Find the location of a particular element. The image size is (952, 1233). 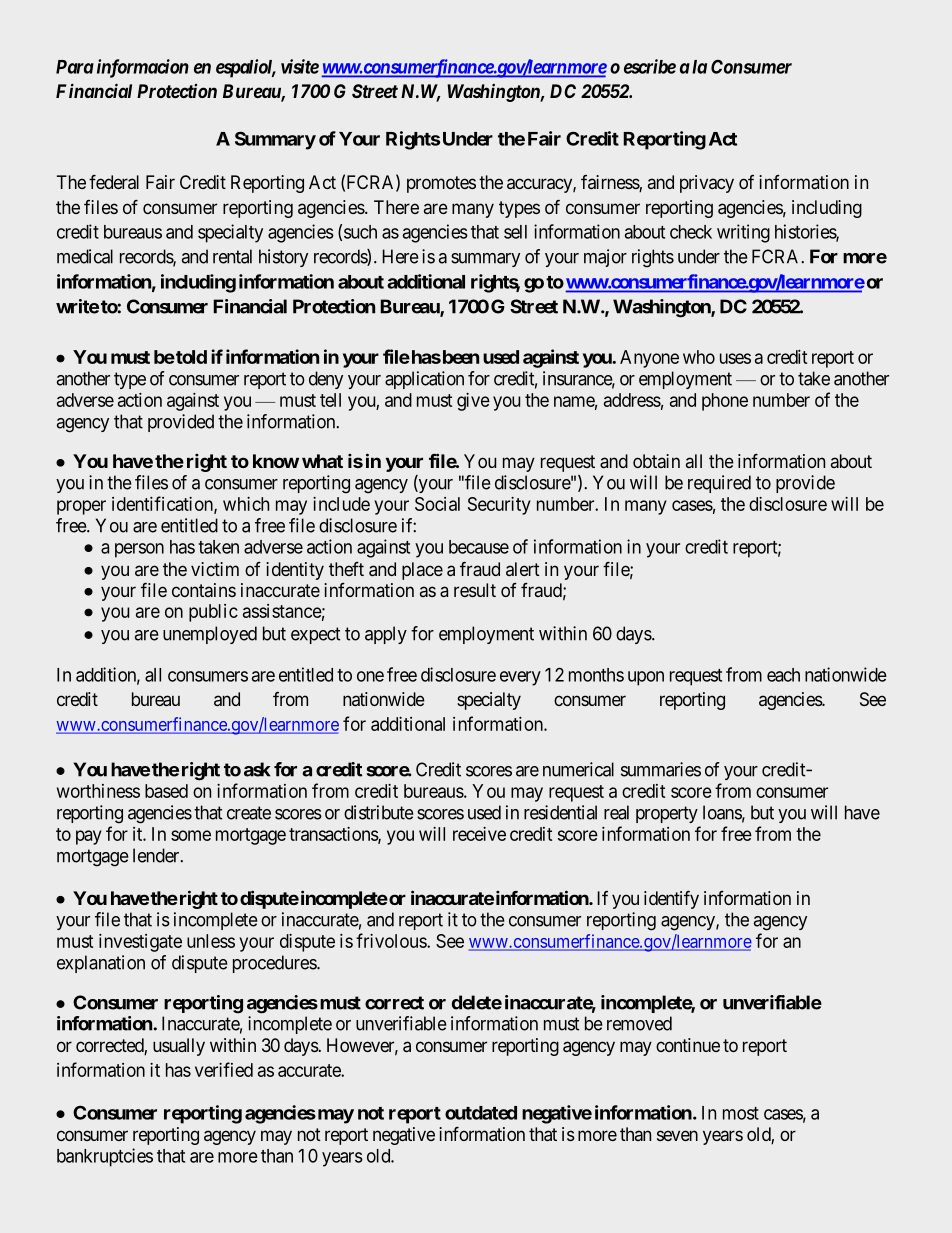

promotes is located at coordinates (441, 184).
